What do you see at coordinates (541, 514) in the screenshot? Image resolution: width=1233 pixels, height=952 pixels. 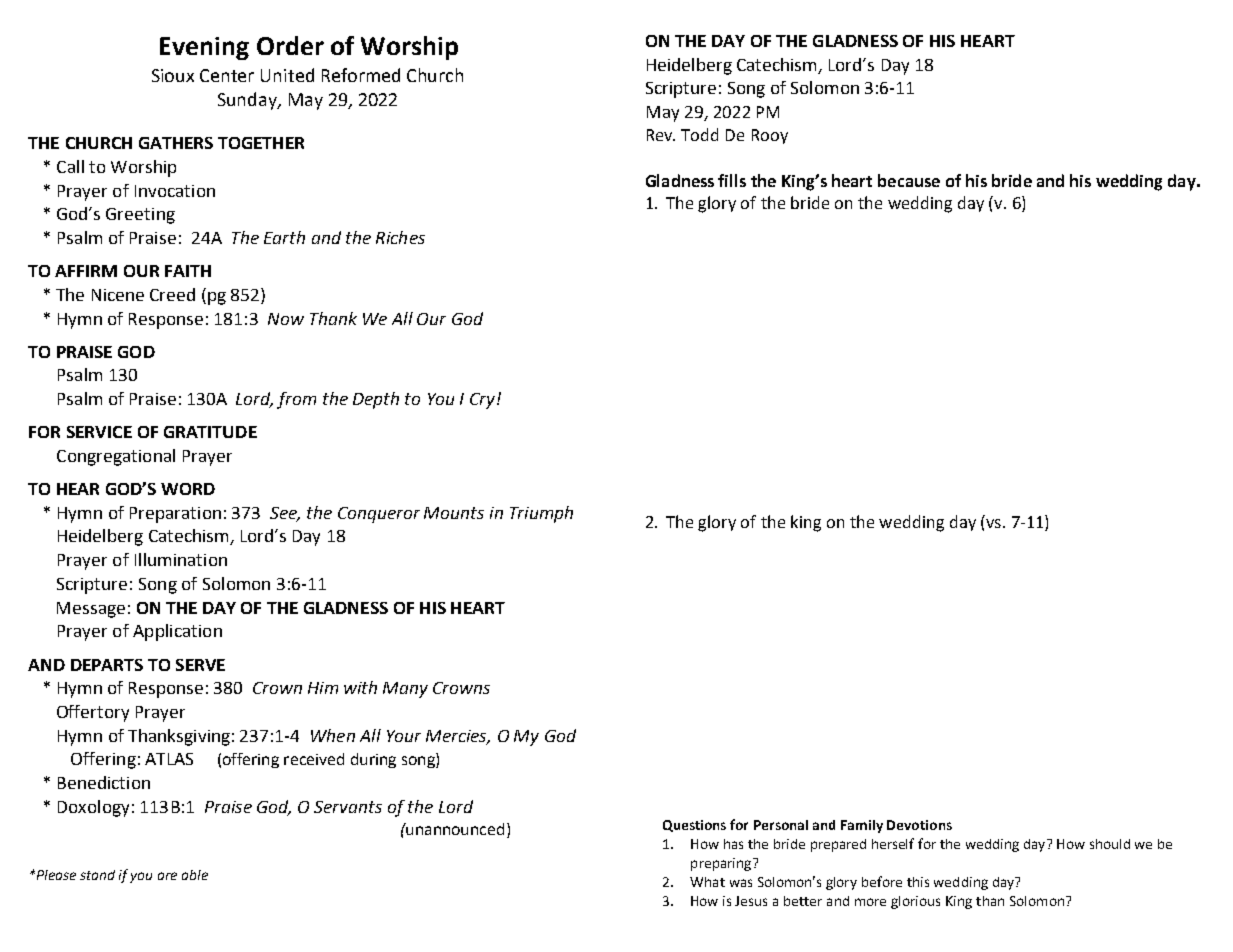 I see `Triumph` at bounding box center [541, 514].
